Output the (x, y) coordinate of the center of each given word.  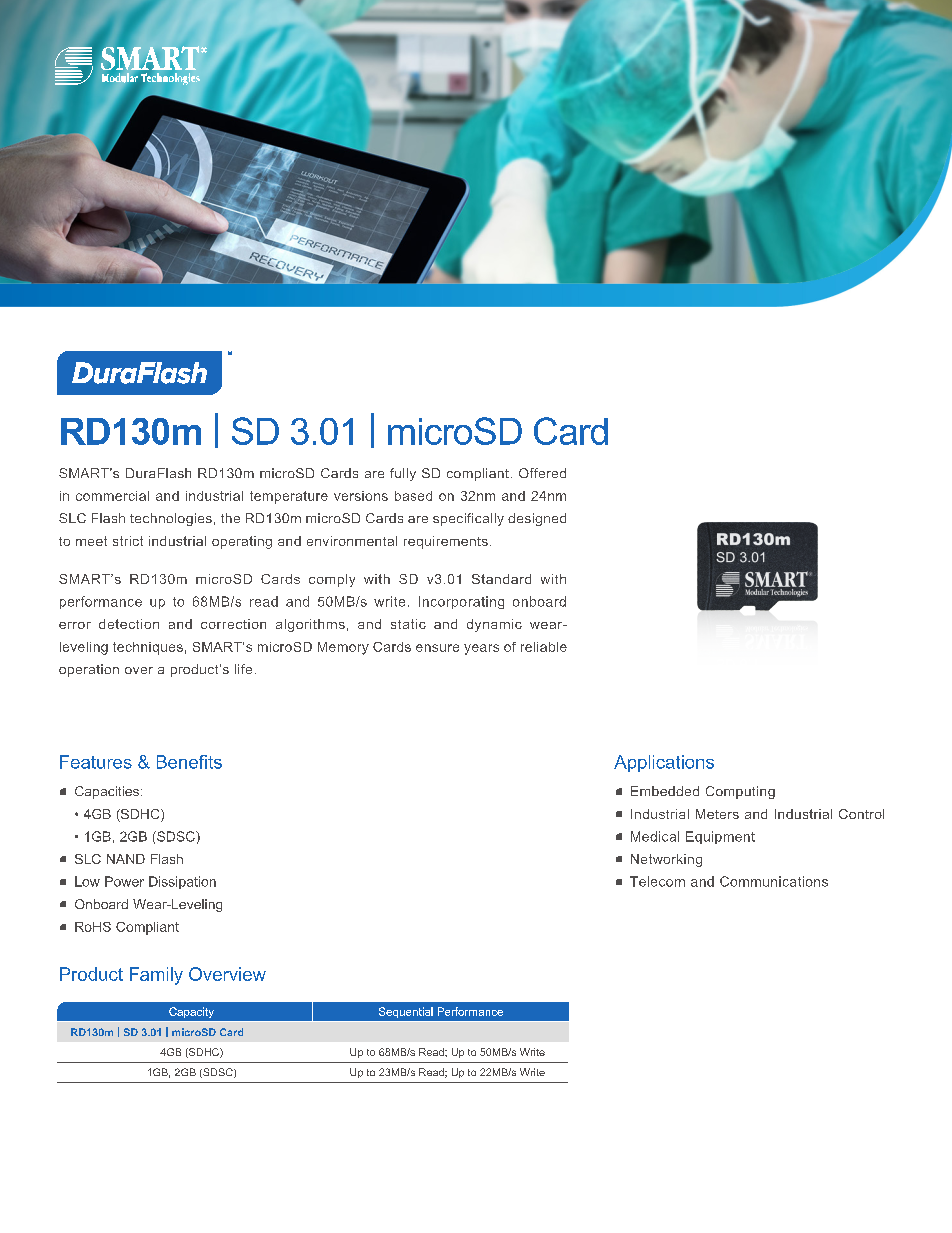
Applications (664, 763)
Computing (740, 792)
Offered (542, 473)
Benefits (189, 762)
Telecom (657, 881)
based (413, 496)
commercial (112, 496)
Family (156, 976)
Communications (774, 881)
